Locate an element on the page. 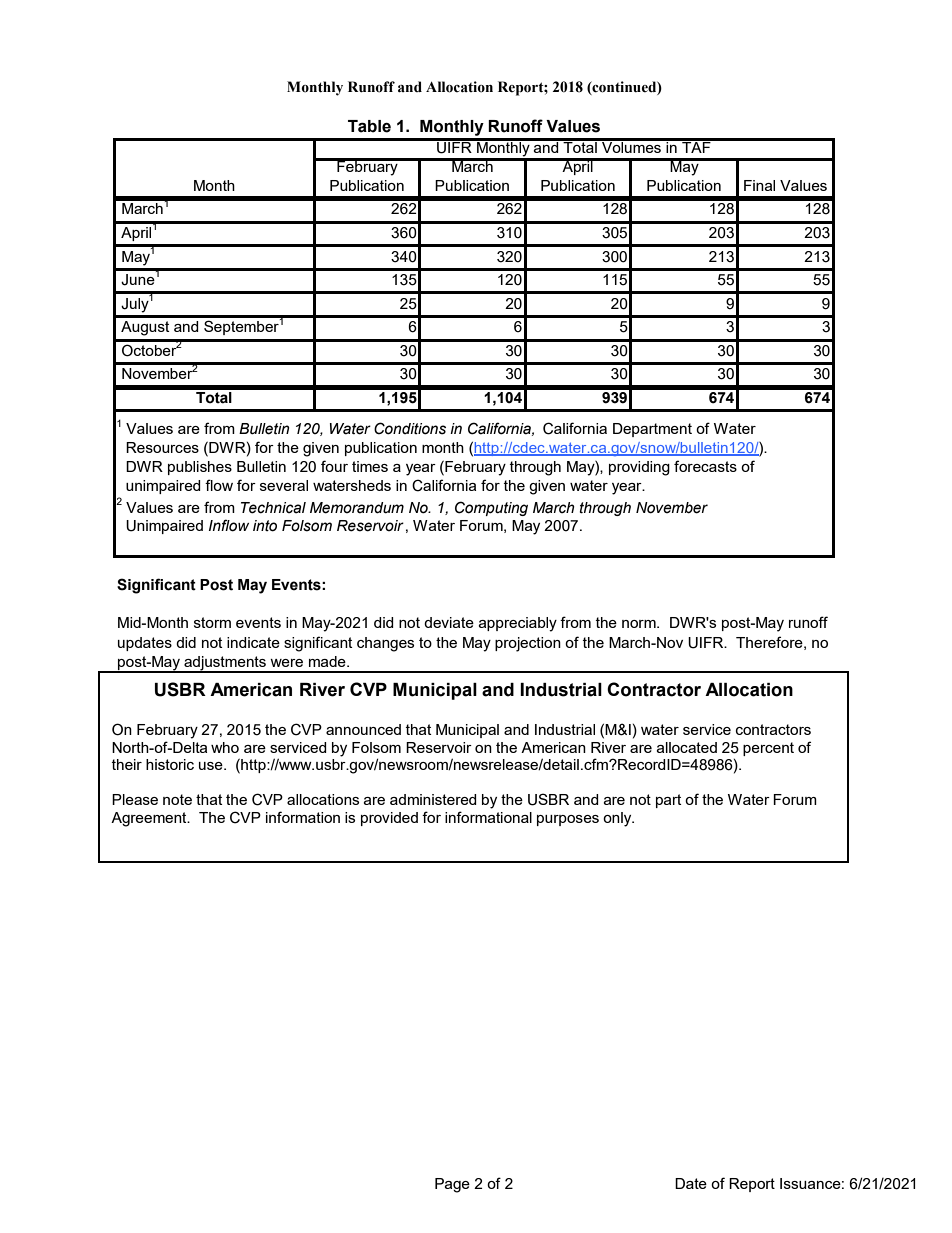 This image has height=1233, width=952. adjustments is located at coordinates (225, 664).
